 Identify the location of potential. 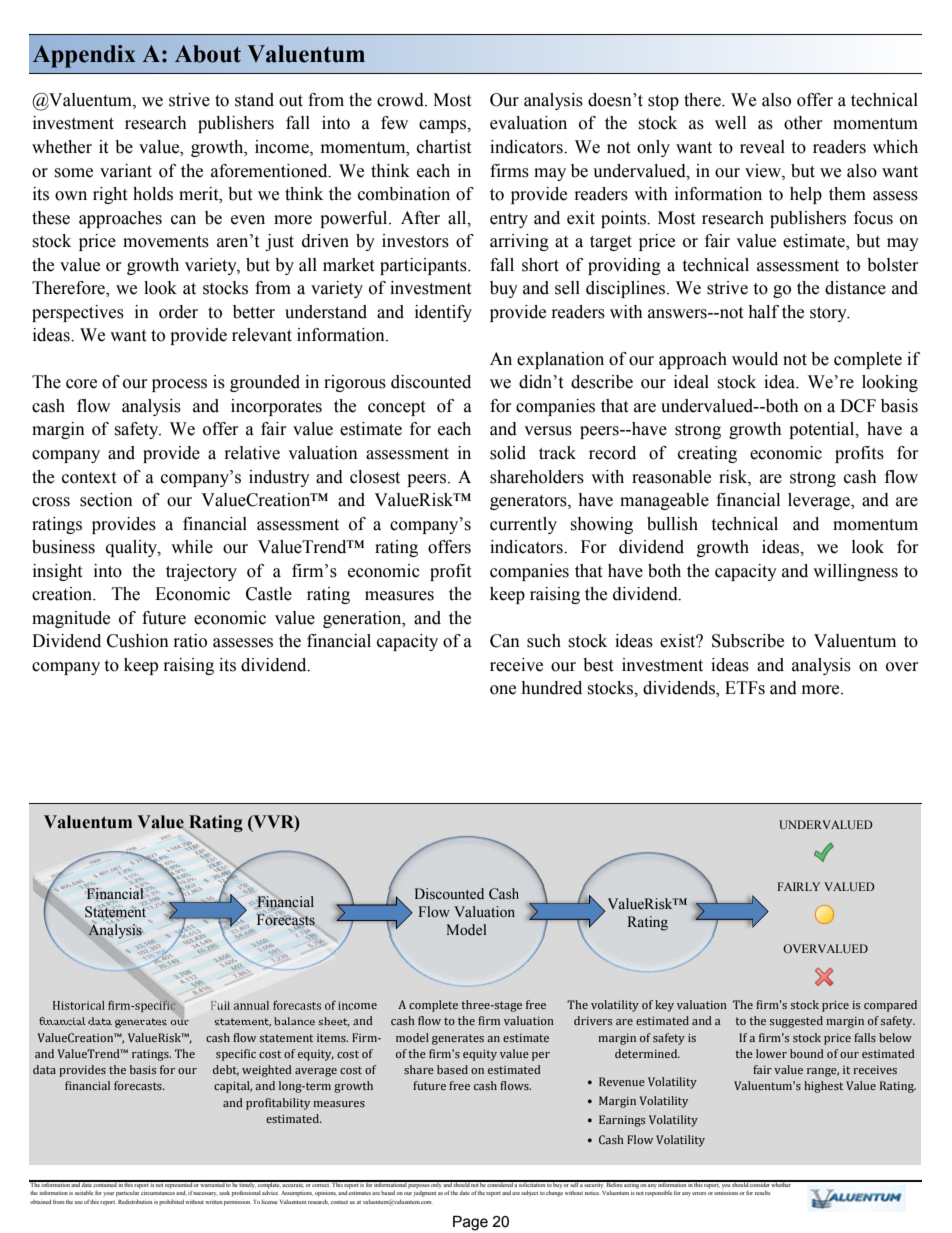
(823, 430).
